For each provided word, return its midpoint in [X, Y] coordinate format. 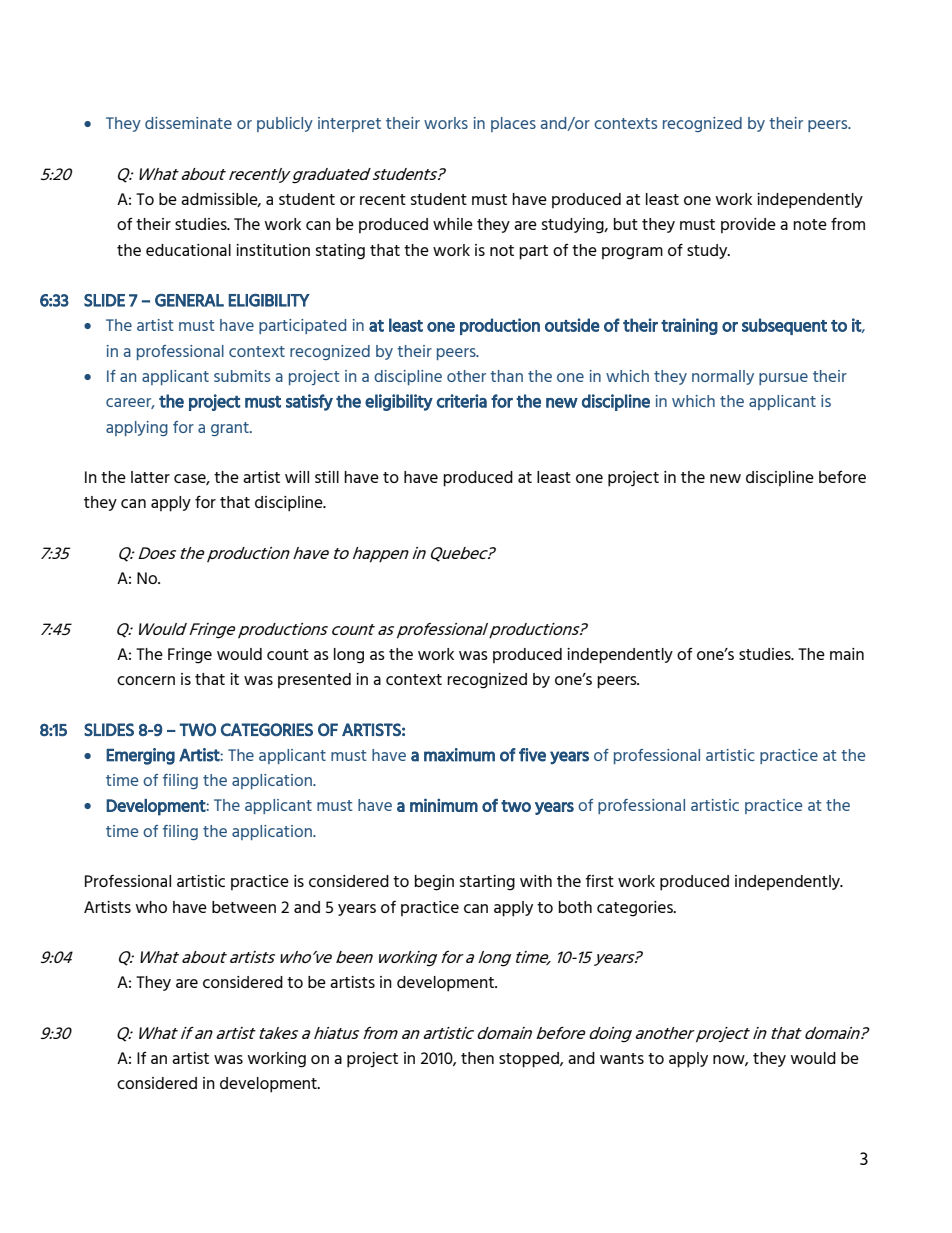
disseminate [188, 123]
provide [748, 225]
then [477, 1058]
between [244, 907]
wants [622, 1058]
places [513, 124]
